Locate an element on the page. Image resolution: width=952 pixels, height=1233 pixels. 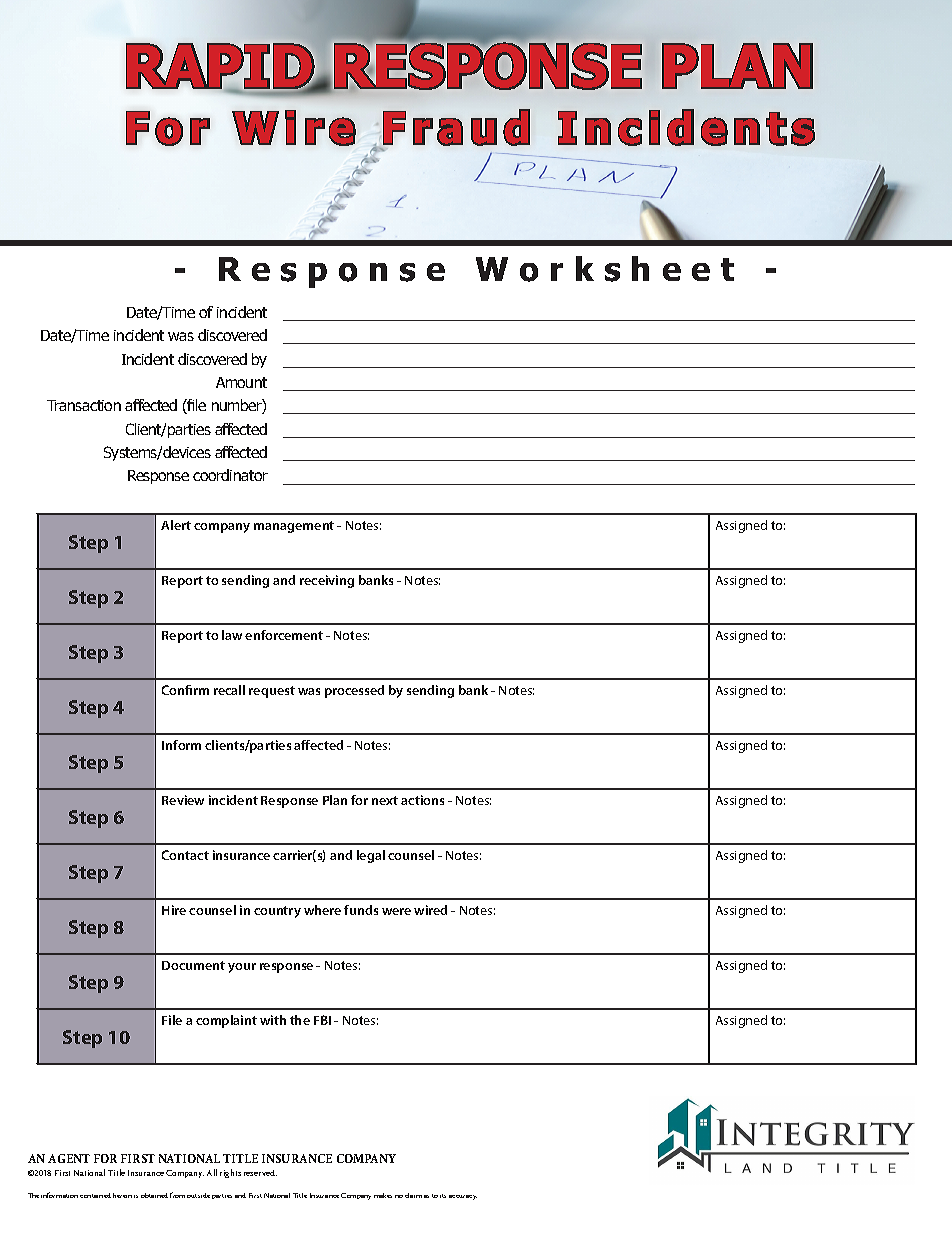
obtained is located at coordinates (154, 1195).
